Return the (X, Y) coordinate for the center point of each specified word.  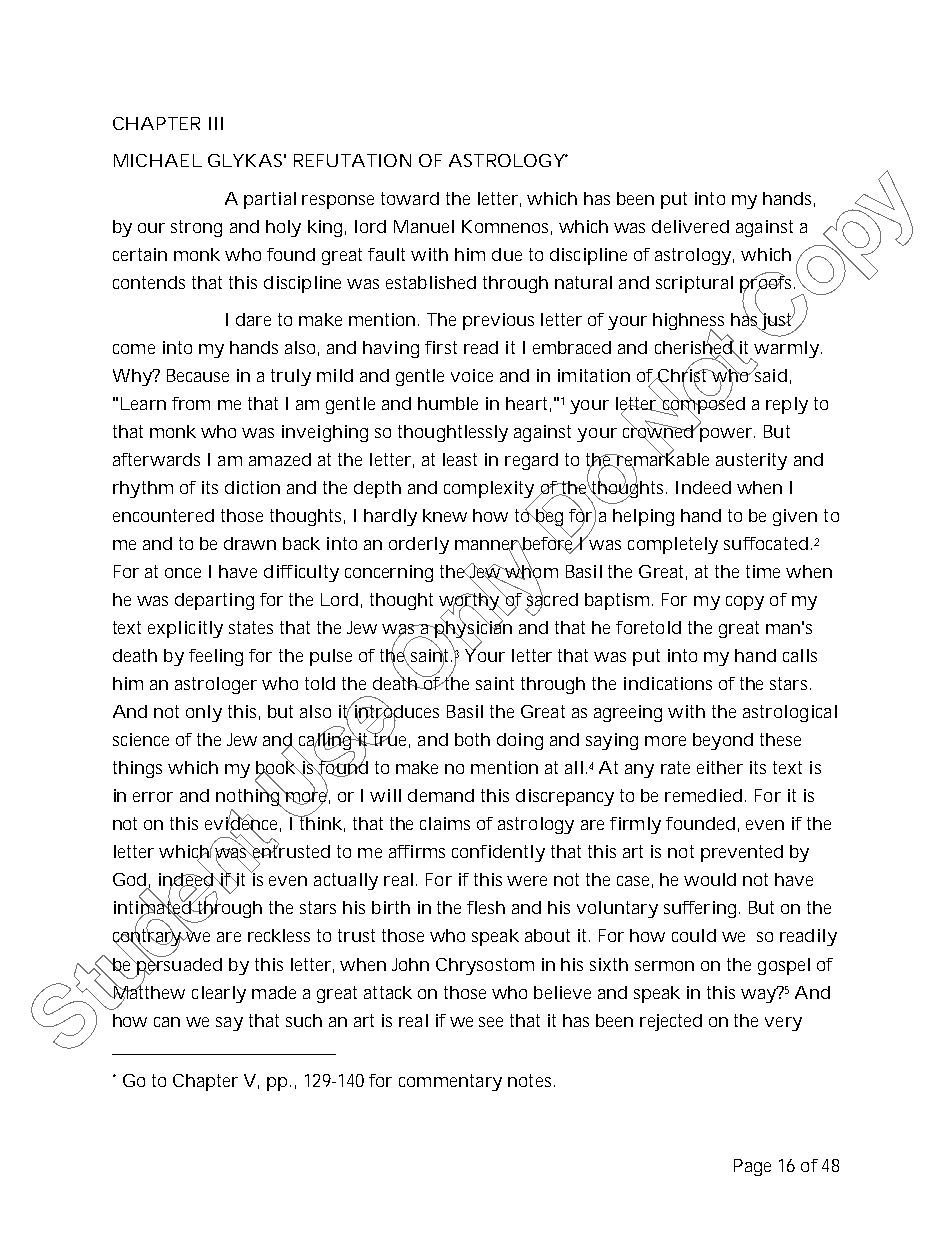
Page (752, 1167)
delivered (690, 226)
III (216, 123)
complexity (490, 491)
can (167, 1022)
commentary (450, 1082)
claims (445, 823)
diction (252, 487)
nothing (249, 796)
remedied (703, 795)
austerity (751, 461)
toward (410, 198)
